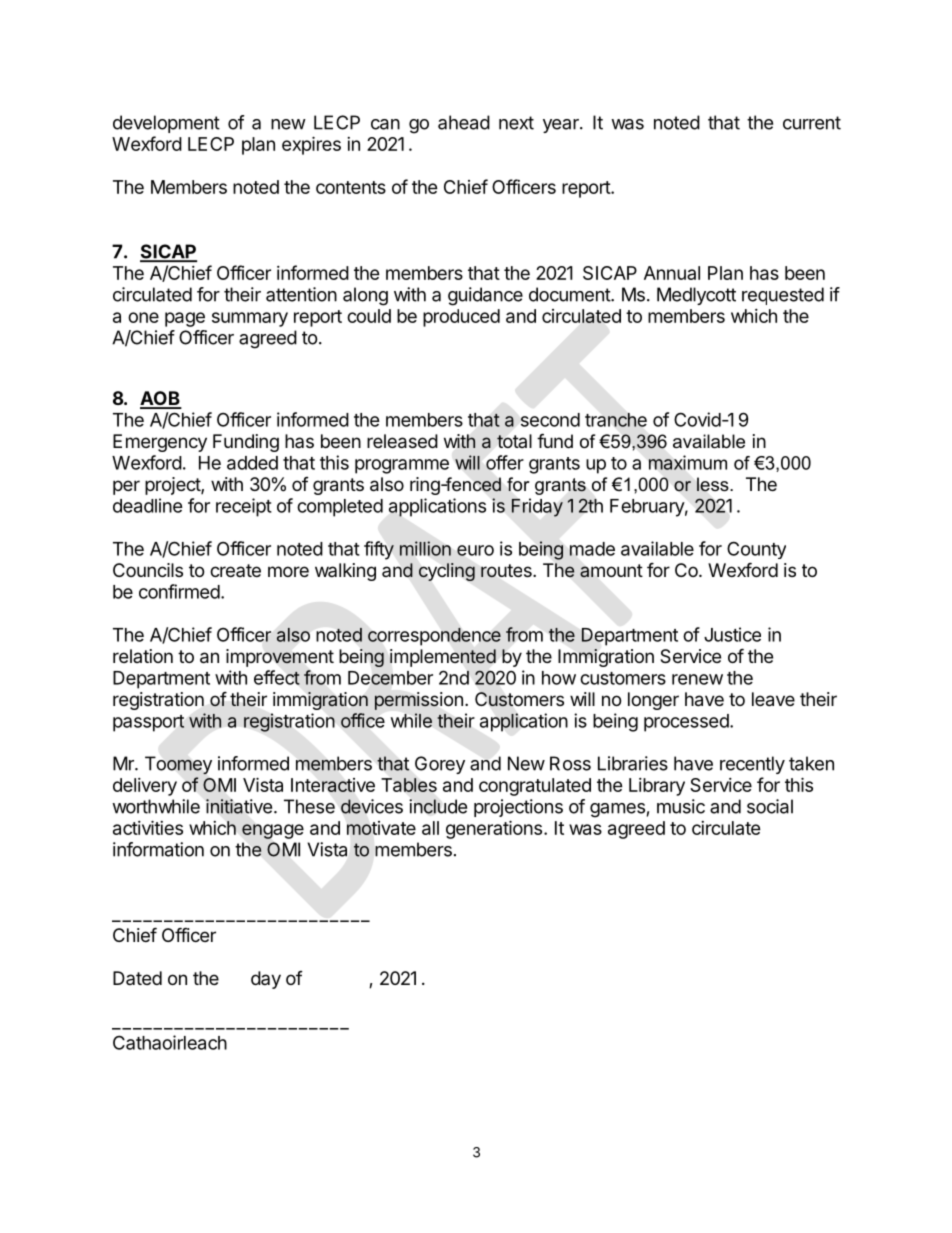  Describe the element at coordinates (235, 570) in the page. I see `create` at that location.
